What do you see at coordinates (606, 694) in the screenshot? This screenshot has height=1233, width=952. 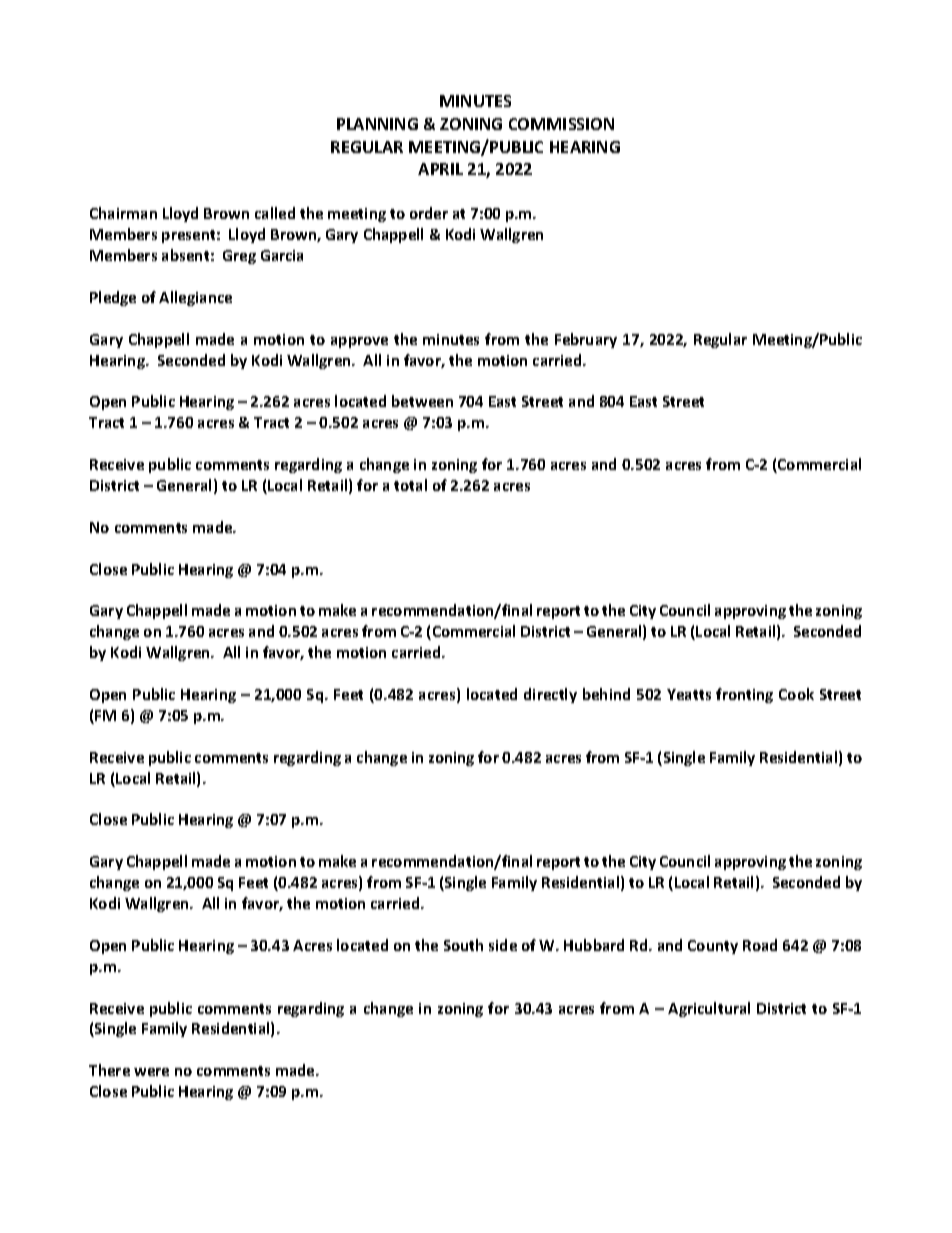 I see `behind` at bounding box center [606, 694].
